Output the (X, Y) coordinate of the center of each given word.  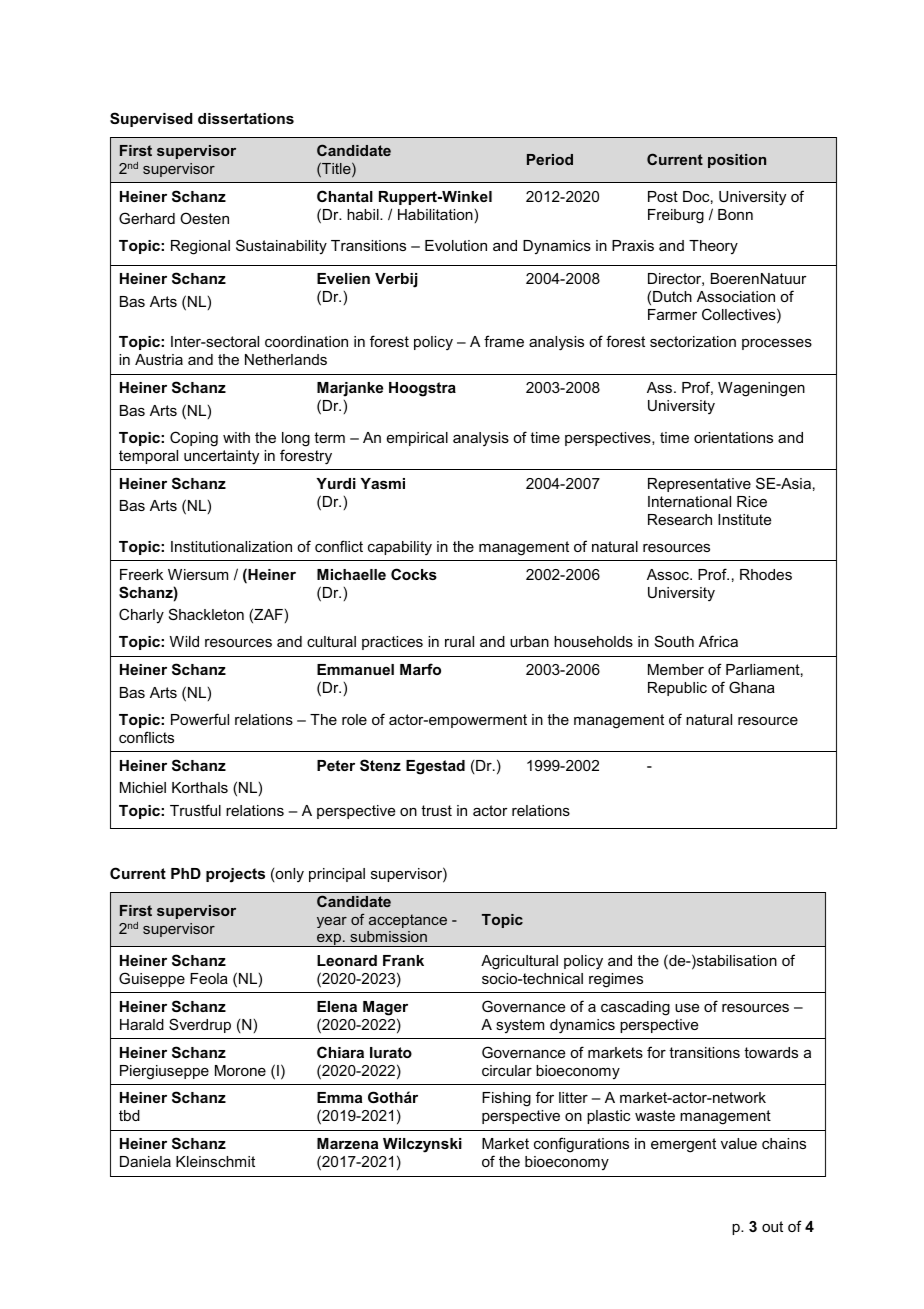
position (737, 161)
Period (550, 159)
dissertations (246, 118)
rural (459, 641)
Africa (718, 641)
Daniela (145, 1161)
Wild (184, 641)
